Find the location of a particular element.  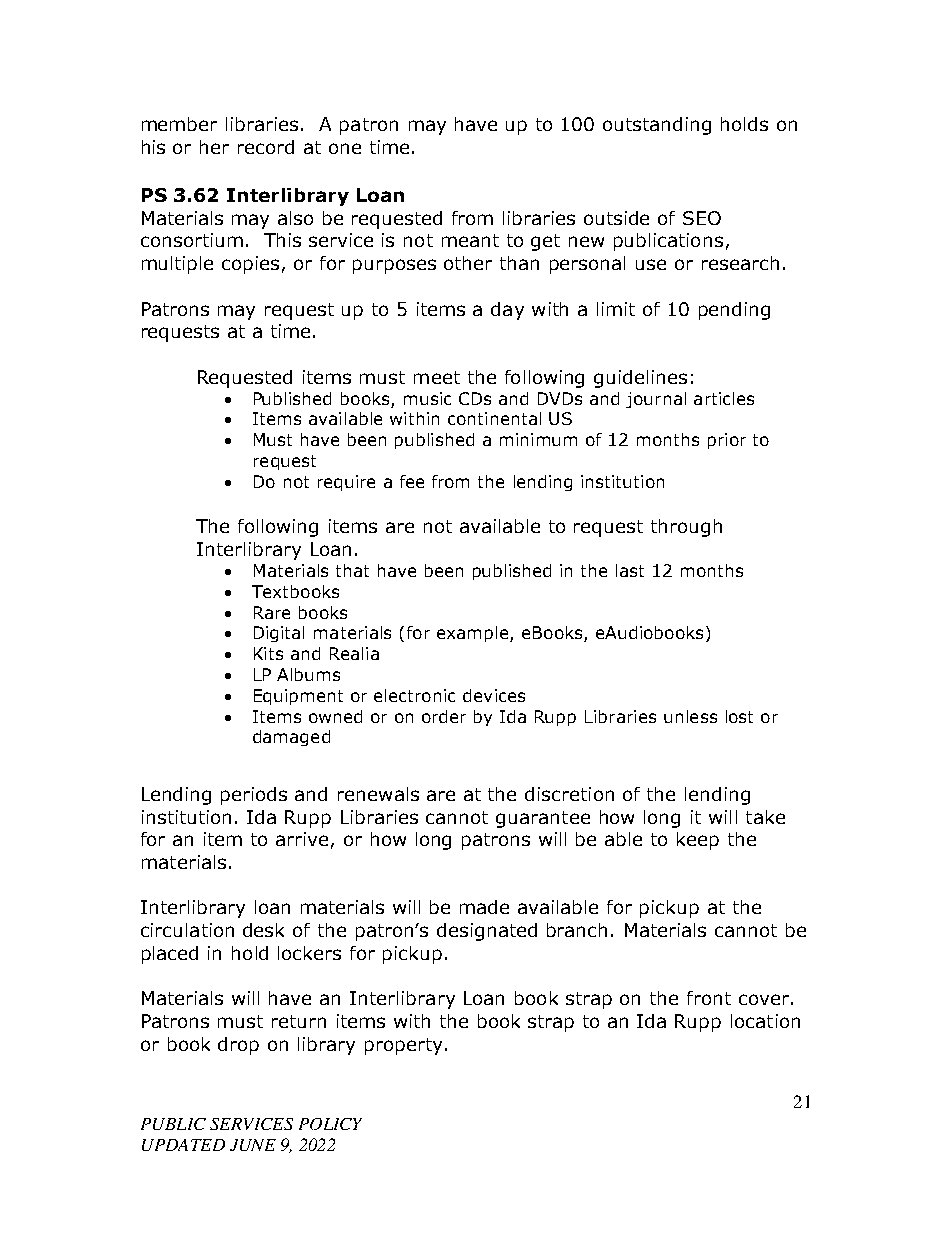

example is located at coordinates (472, 634).
